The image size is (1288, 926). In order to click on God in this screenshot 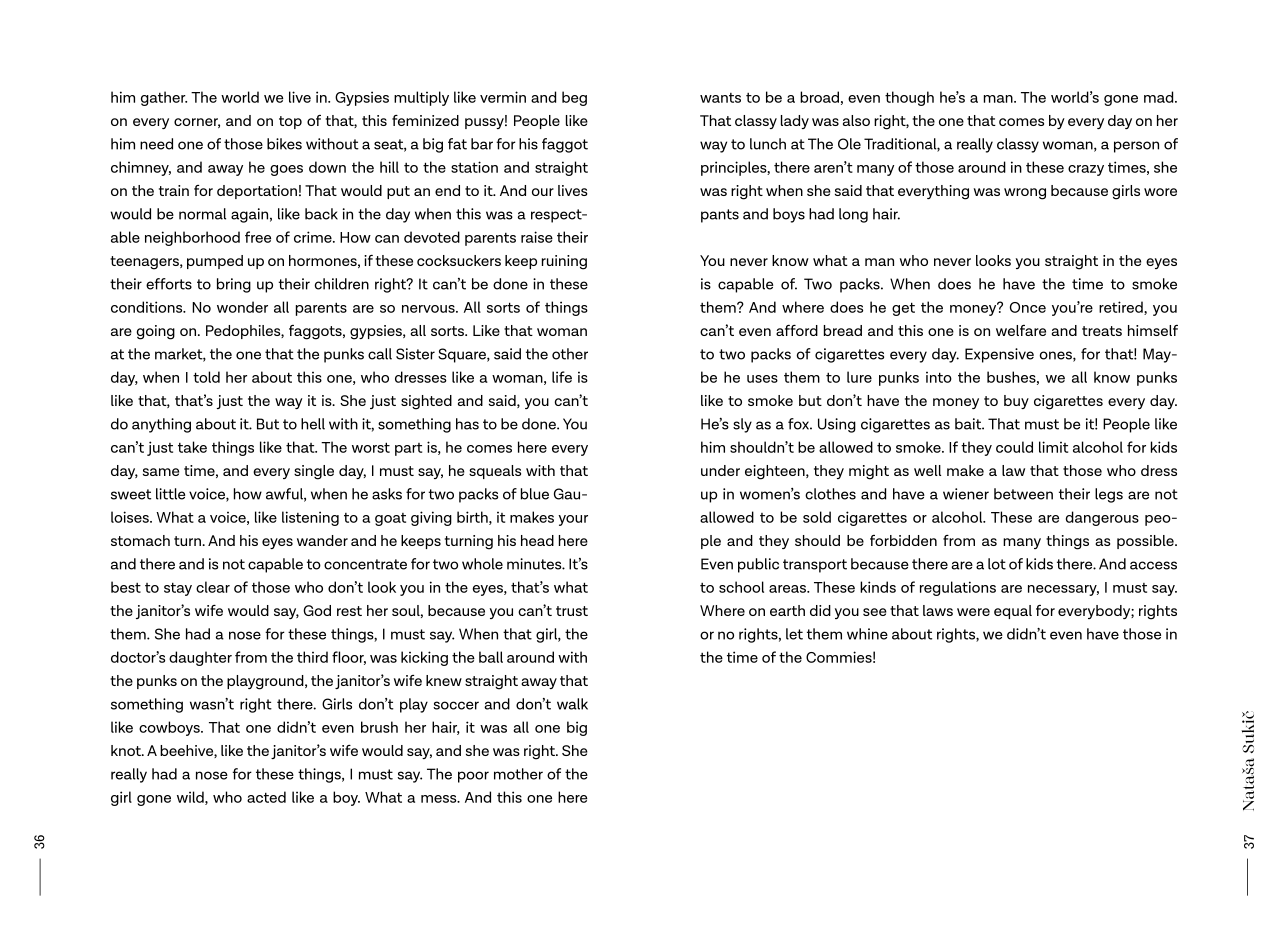, I will do `click(317, 610)`.
